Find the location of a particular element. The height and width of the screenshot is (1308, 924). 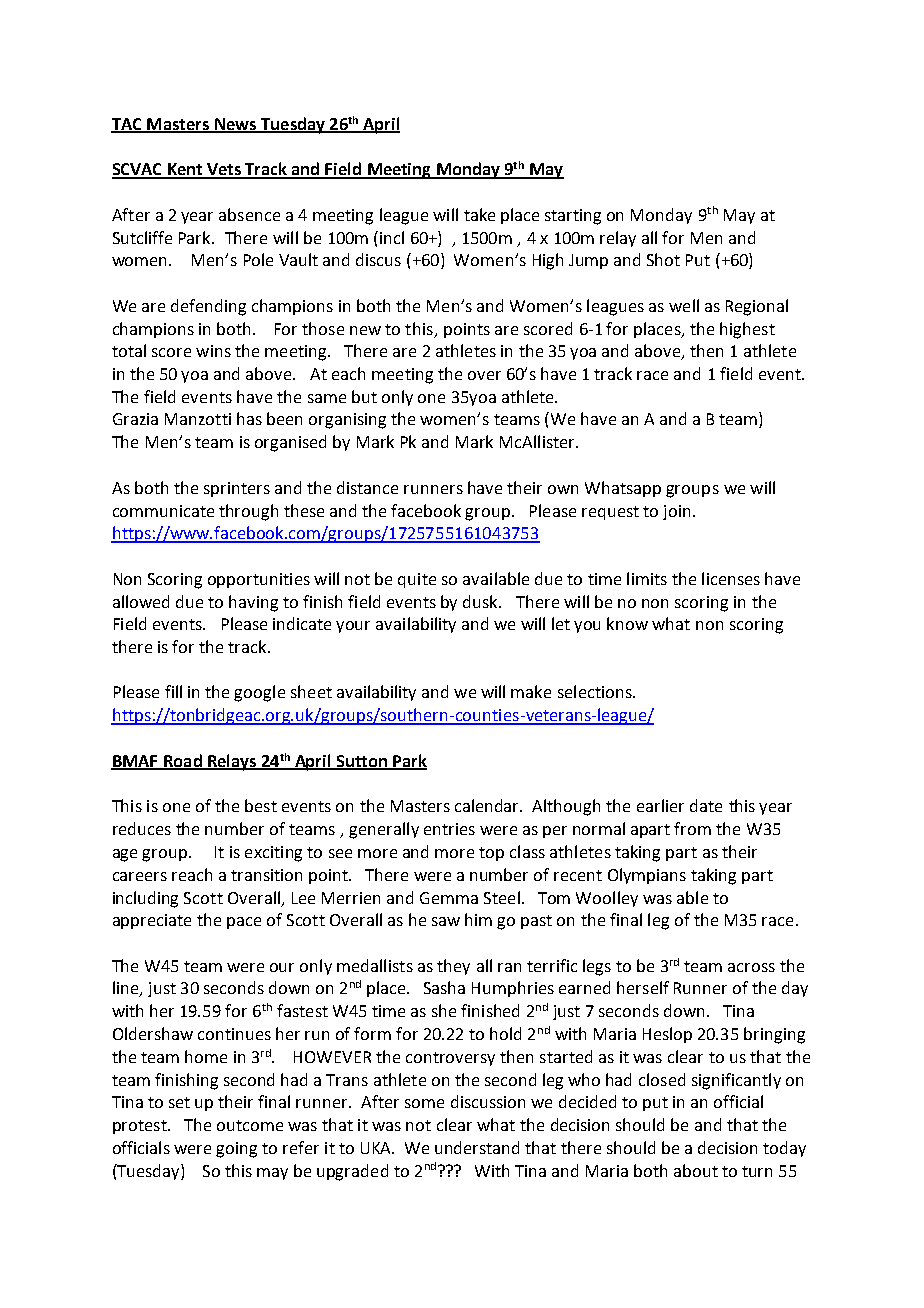

Gemma is located at coordinates (449, 898).
